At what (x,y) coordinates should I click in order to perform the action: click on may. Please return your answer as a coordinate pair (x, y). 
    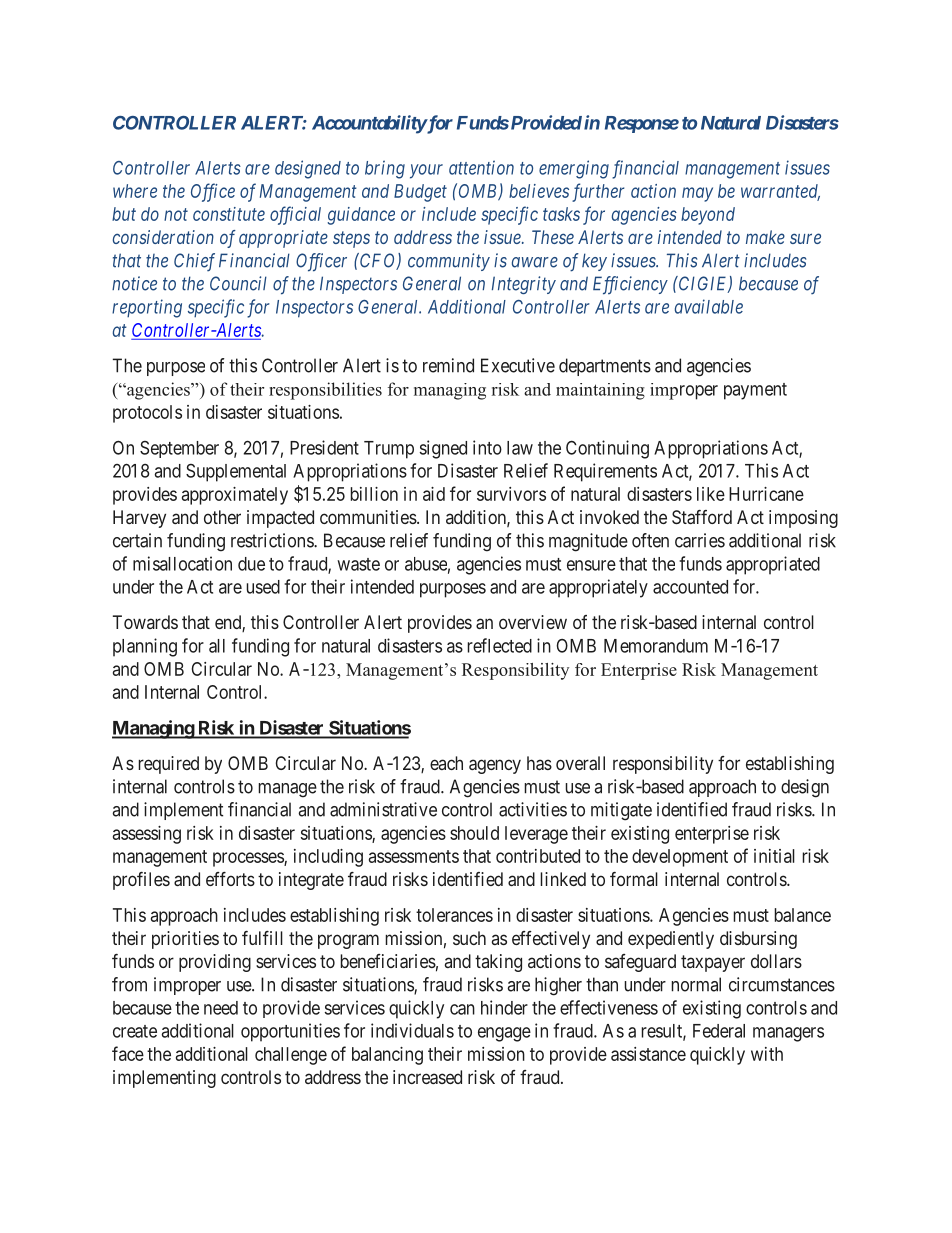
    Looking at the image, I should click on (697, 194).
